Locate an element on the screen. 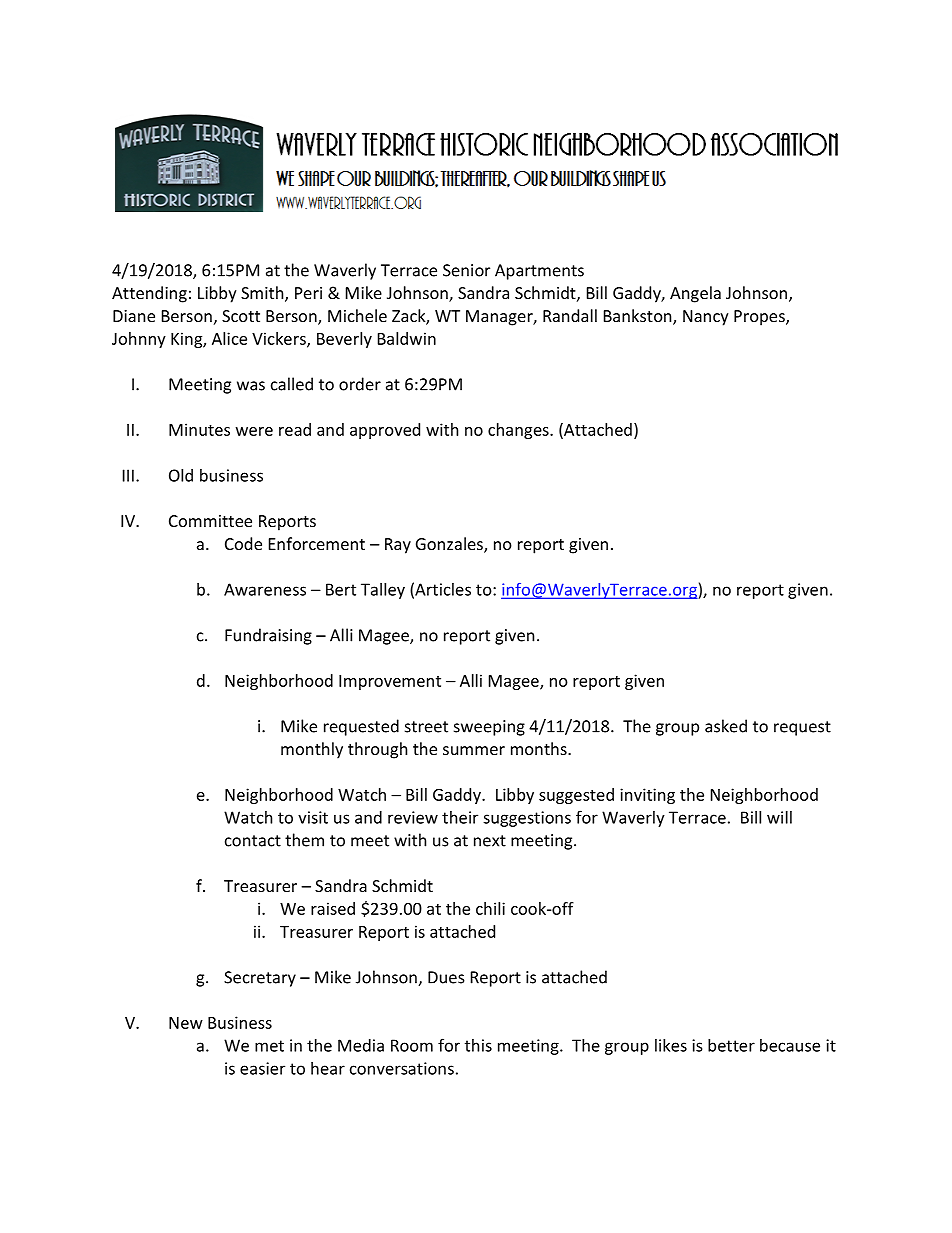  Code is located at coordinates (243, 543).
